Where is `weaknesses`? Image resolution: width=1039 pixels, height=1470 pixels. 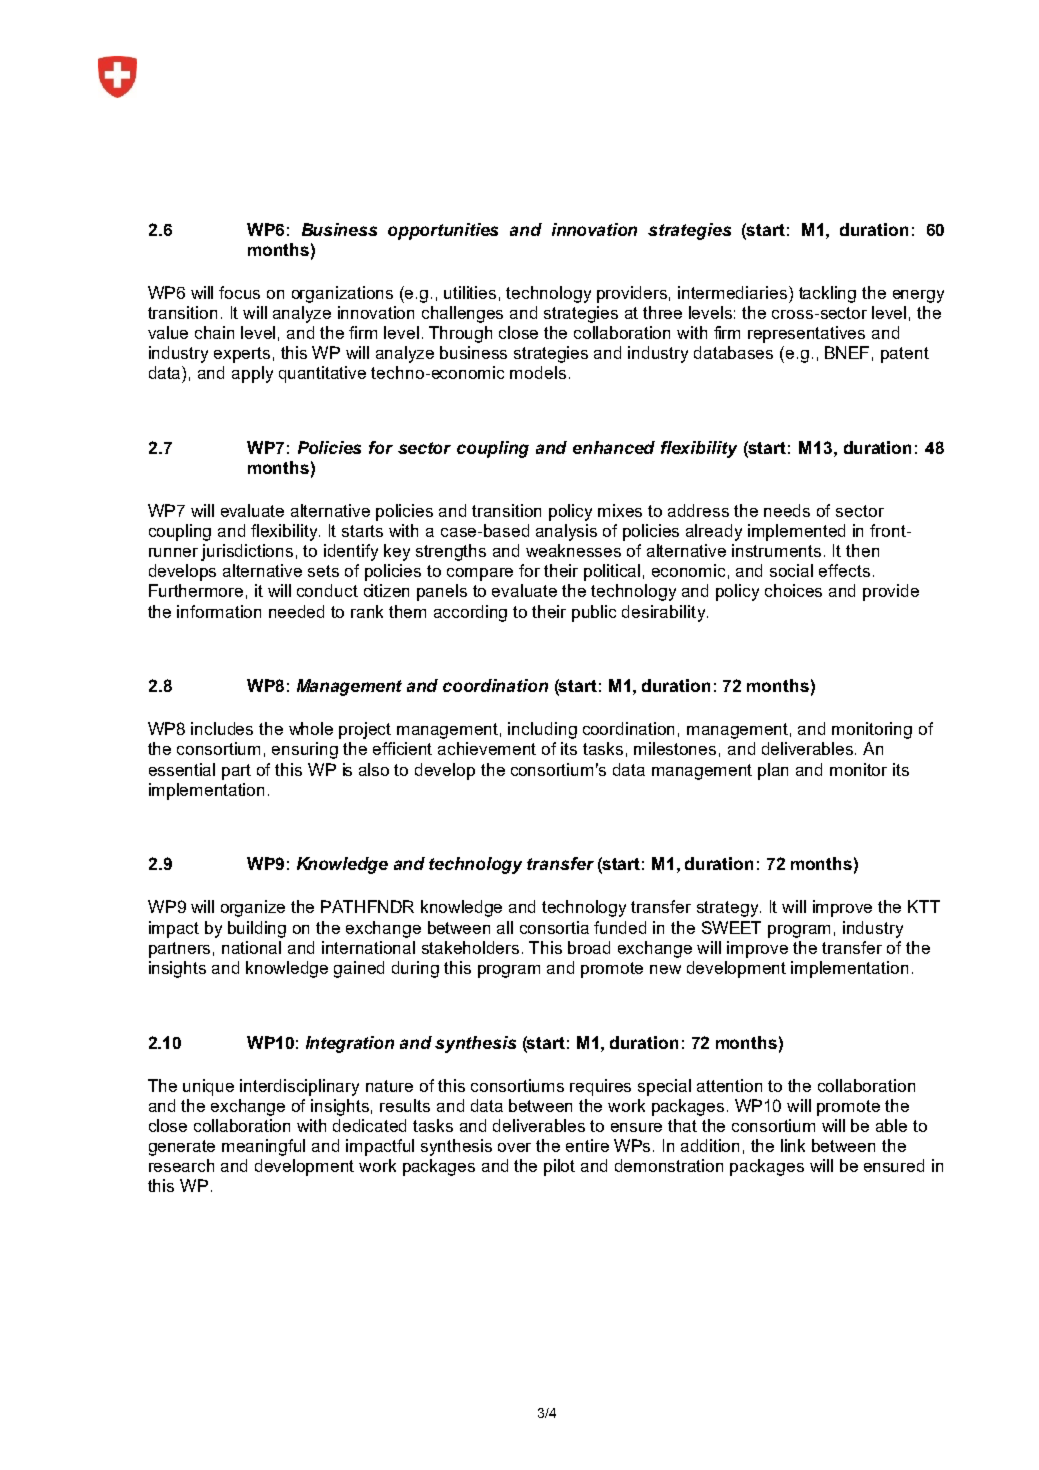 weaknesses is located at coordinates (573, 550).
